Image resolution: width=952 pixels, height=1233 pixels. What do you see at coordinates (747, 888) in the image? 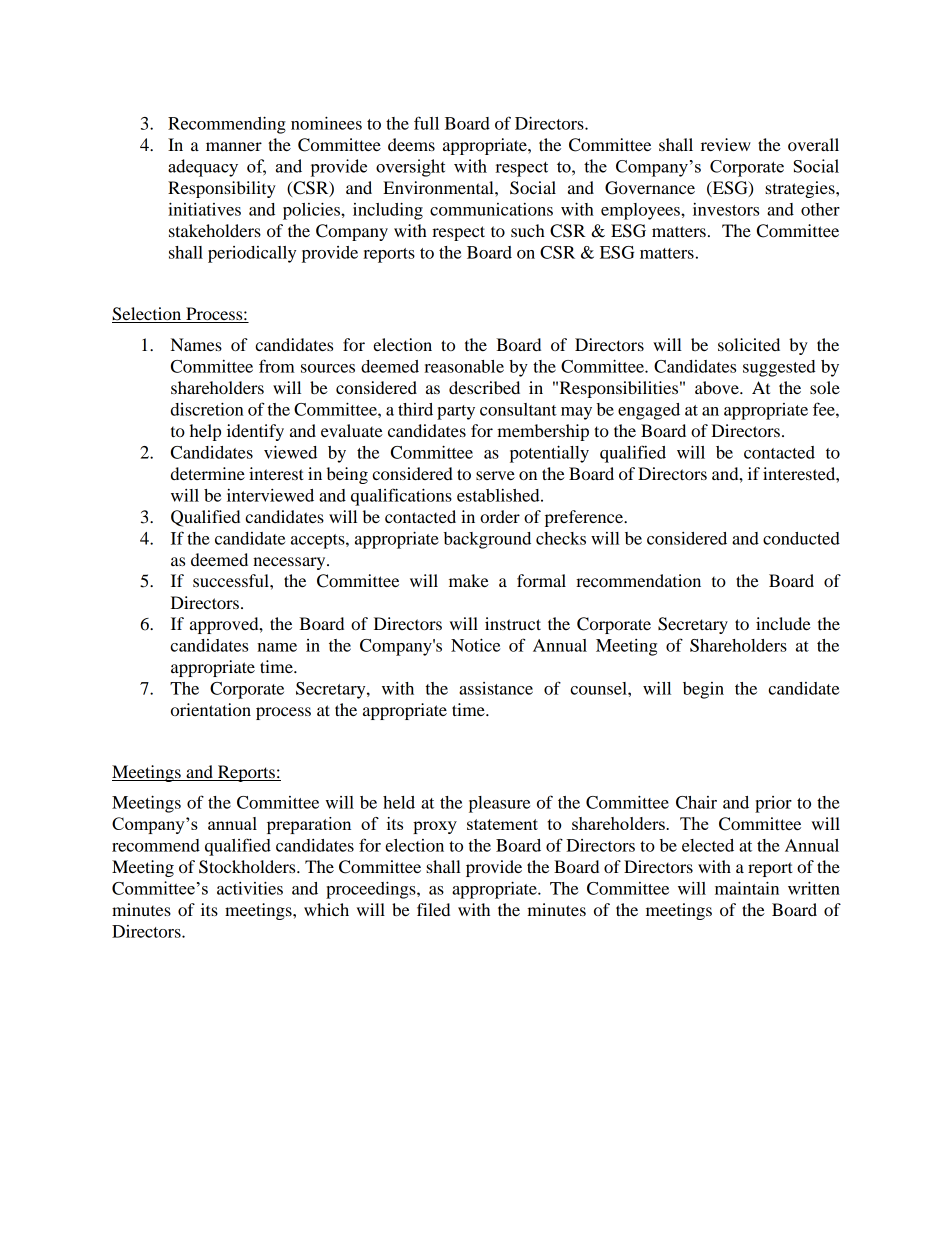
I see `maintain` at bounding box center [747, 888].
